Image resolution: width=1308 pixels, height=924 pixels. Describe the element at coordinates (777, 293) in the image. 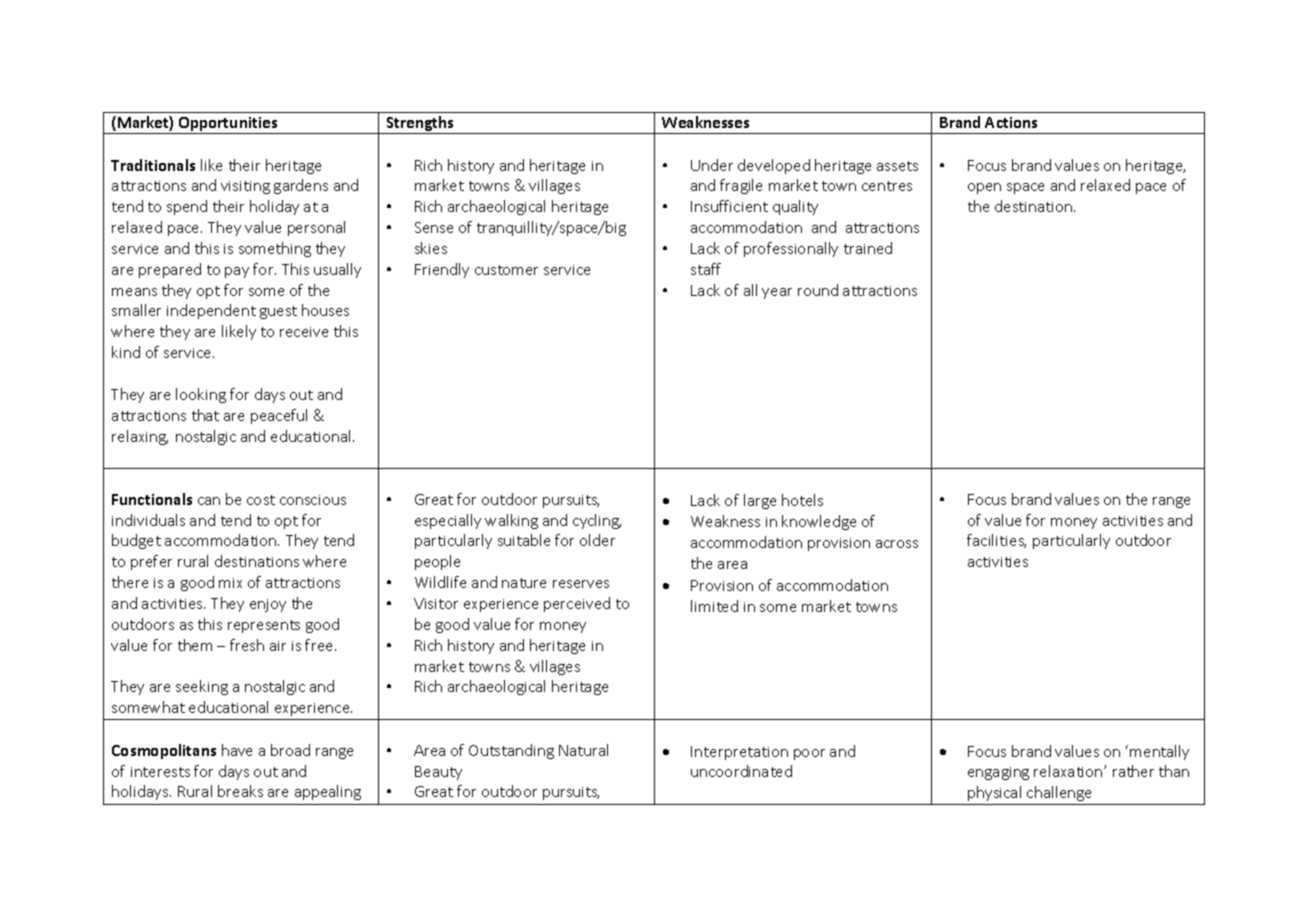

I see `year` at that location.
